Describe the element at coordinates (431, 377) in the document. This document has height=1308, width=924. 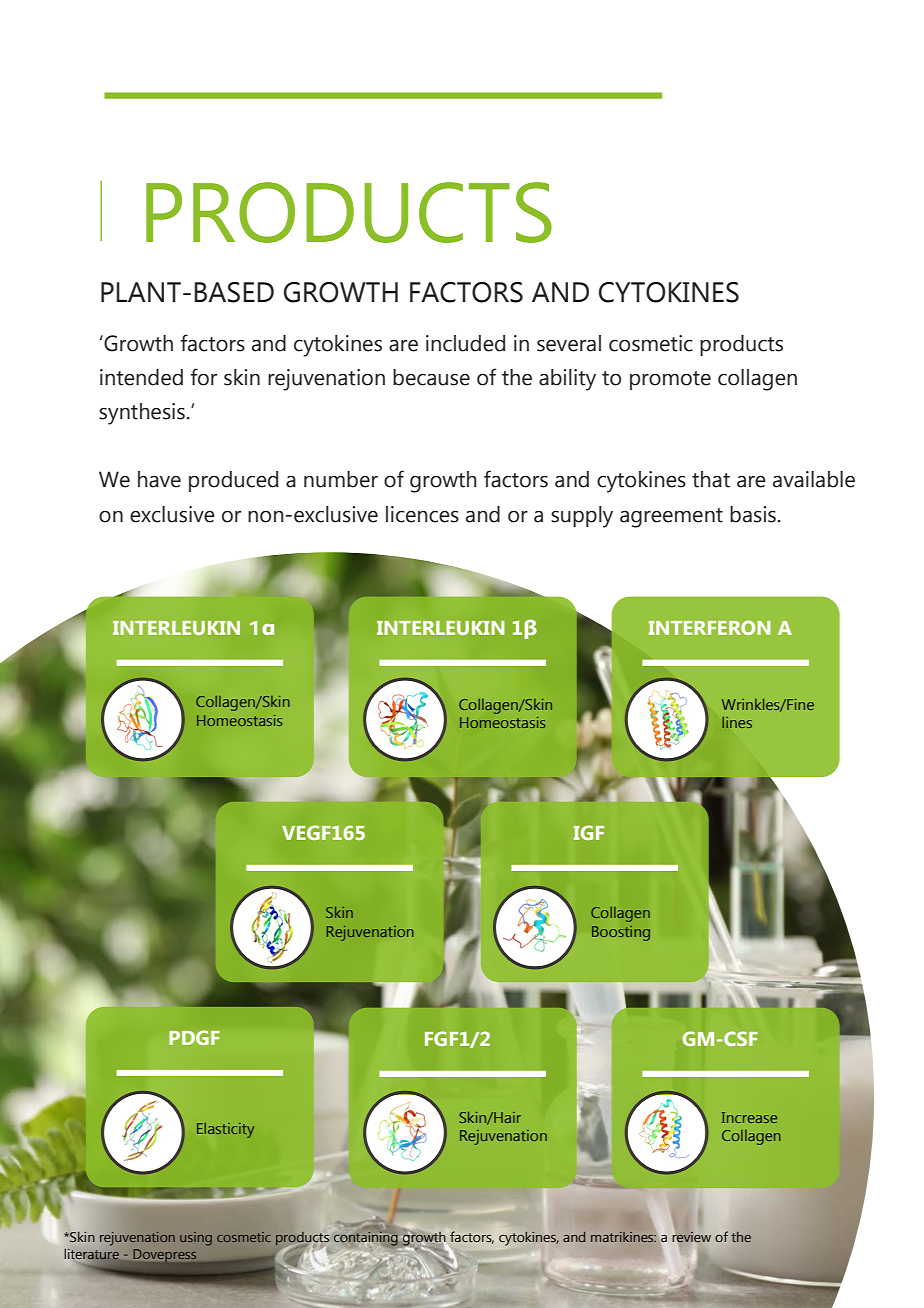
I see `because` at that location.
